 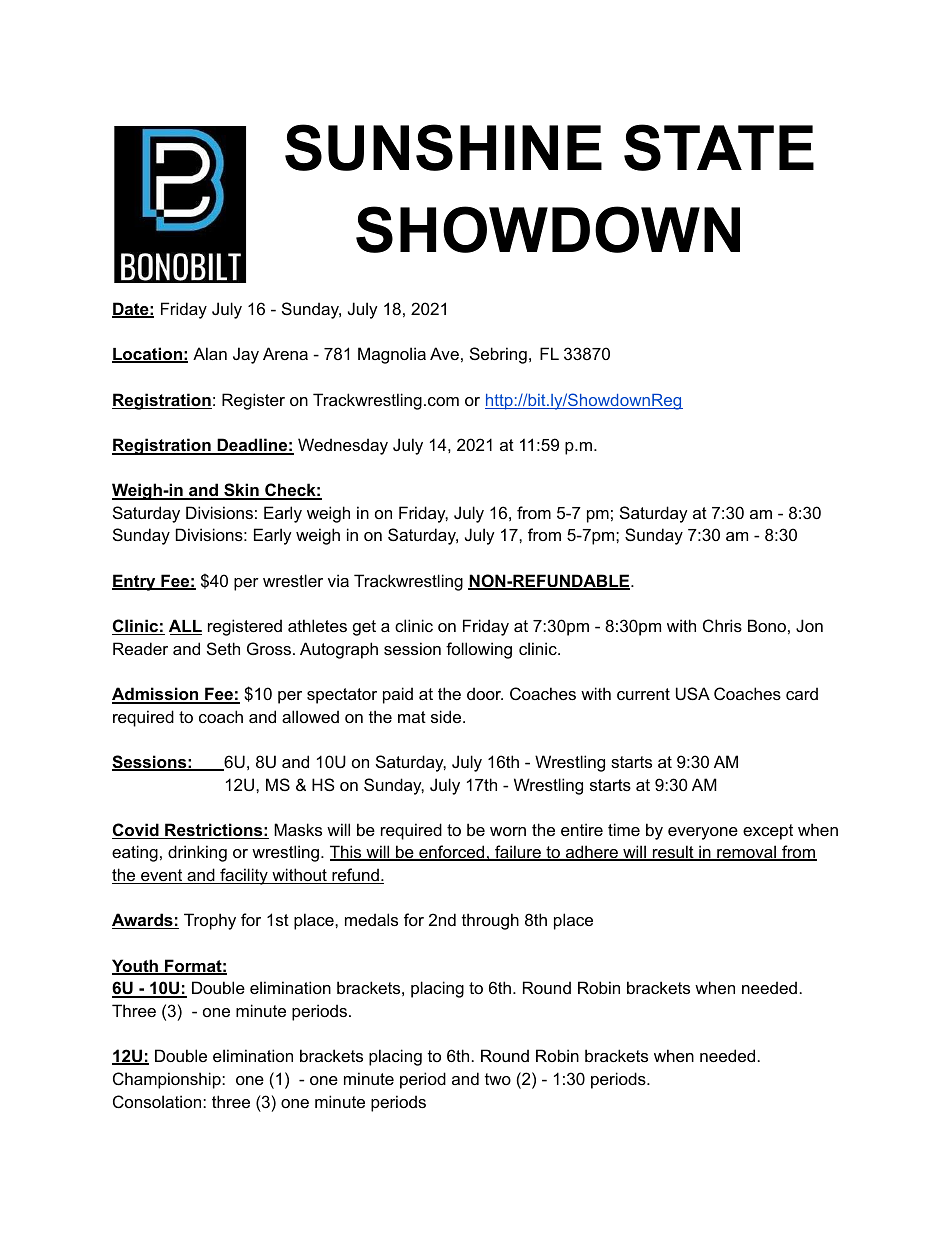 What do you see at coordinates (443, 147) in the screenshot?
I see `SUNSHINE` at bounding box center [443, 147].
